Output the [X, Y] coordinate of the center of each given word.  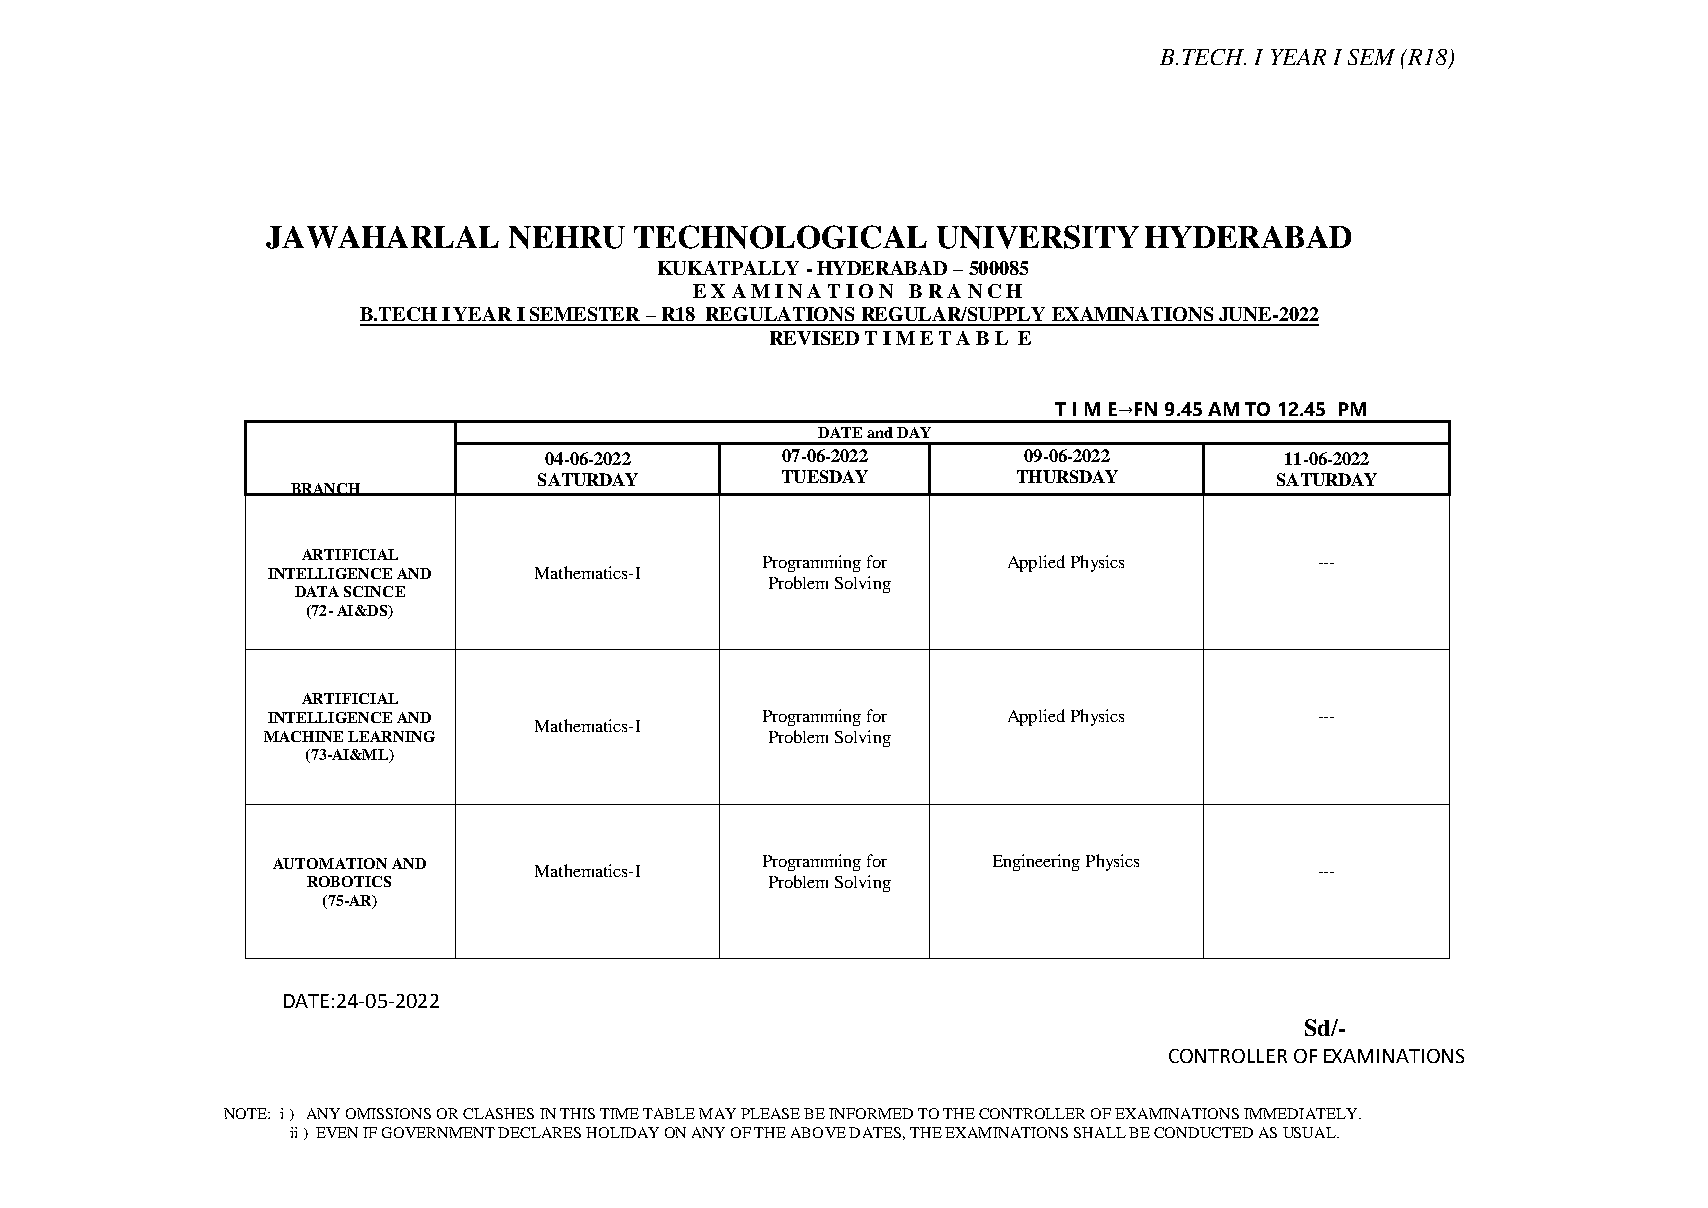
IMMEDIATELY [1302, 1113]
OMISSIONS [388, 1113]
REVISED [814, 338]
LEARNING [391, 736]
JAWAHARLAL [382, 237]
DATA [317, 591]
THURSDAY [1067, 476]
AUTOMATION [330, 863]
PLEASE [770, 1113]
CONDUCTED [1203, 1132]
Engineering [1036, 862]
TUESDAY [825, 476]
